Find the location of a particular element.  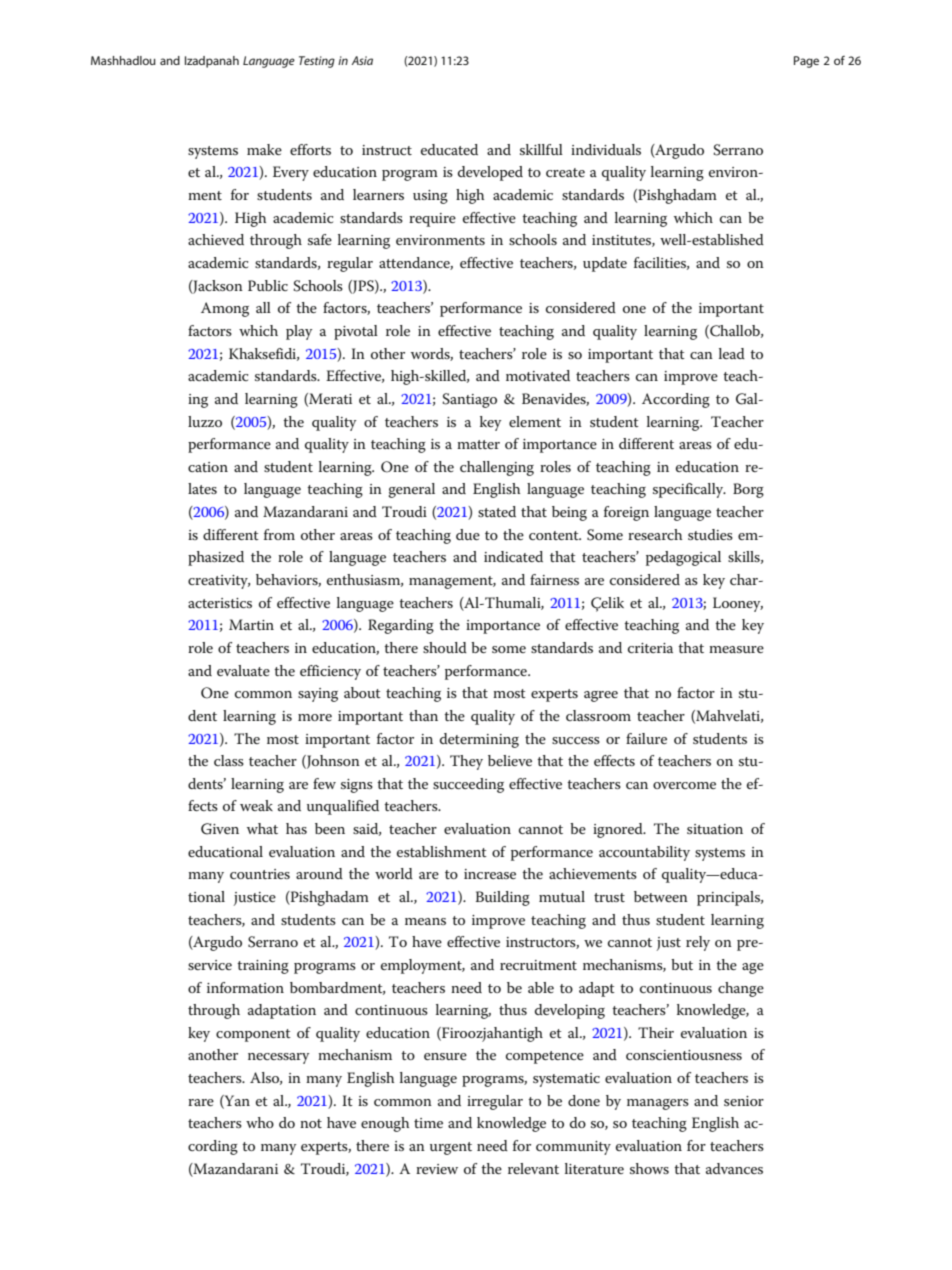

Page is located at coordinates (806, 62).
